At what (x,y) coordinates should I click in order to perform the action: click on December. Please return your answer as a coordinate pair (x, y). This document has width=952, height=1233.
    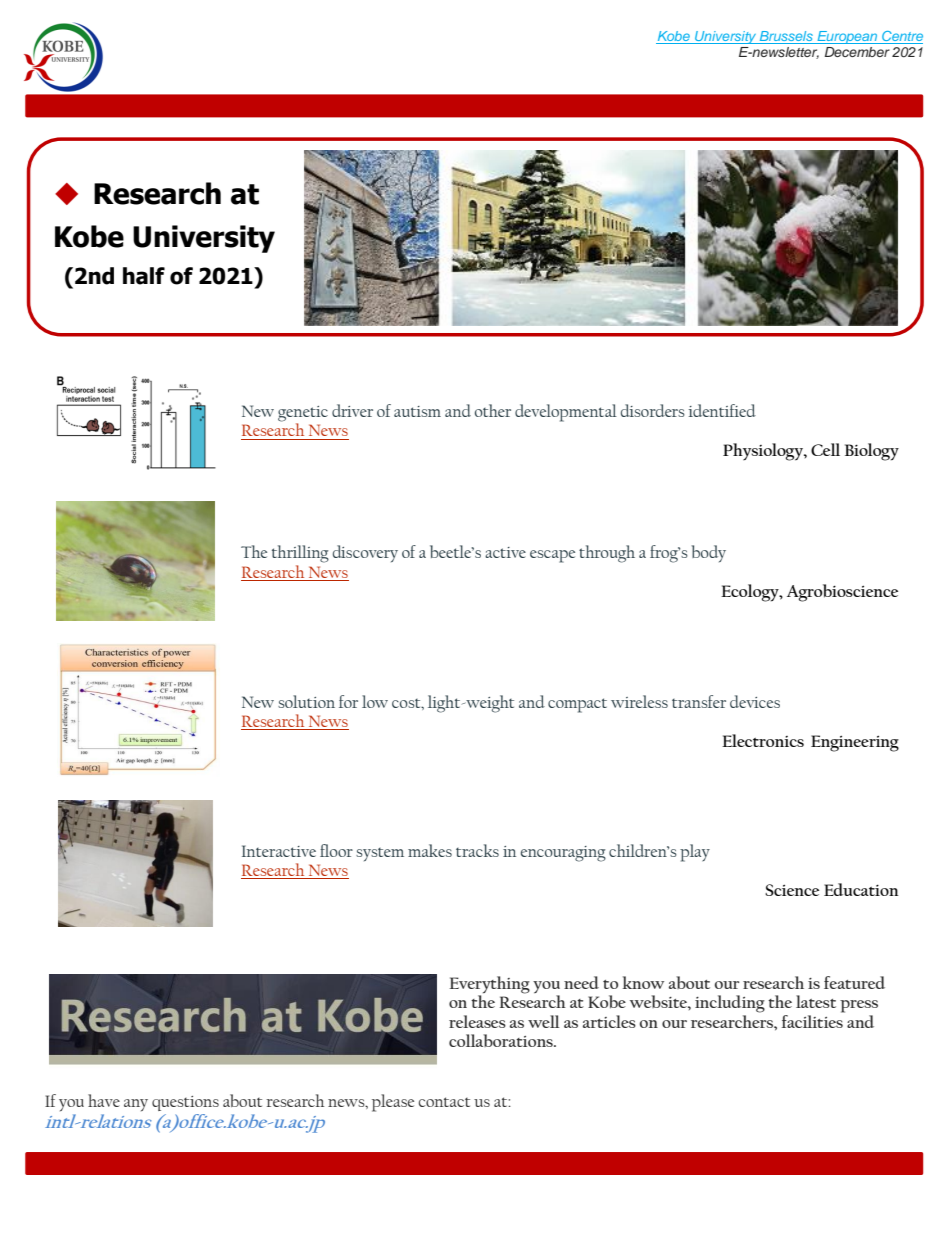
    Looking at the image, I should click on (857, 52).
